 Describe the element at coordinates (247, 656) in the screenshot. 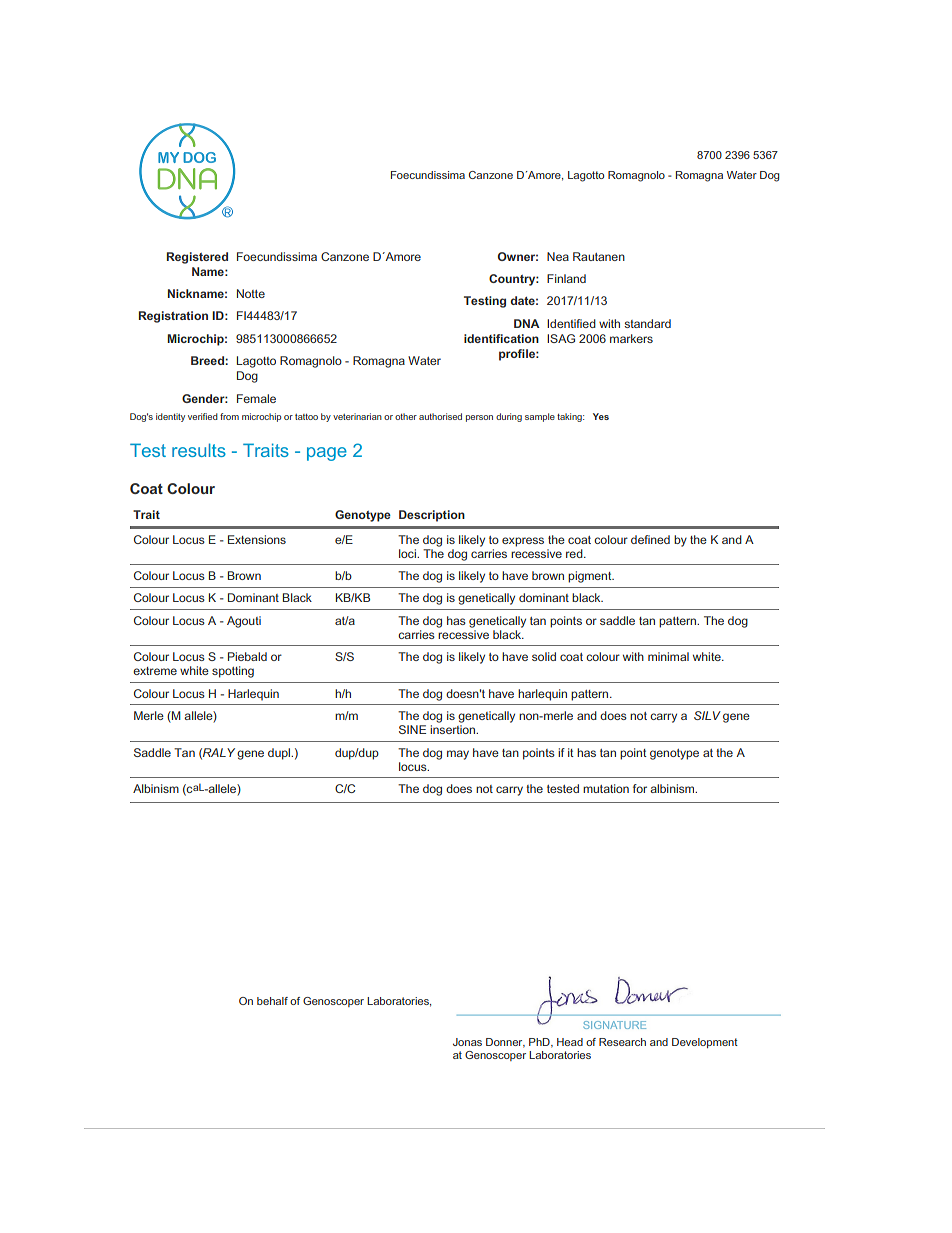

I see `Piebald` at that location.
